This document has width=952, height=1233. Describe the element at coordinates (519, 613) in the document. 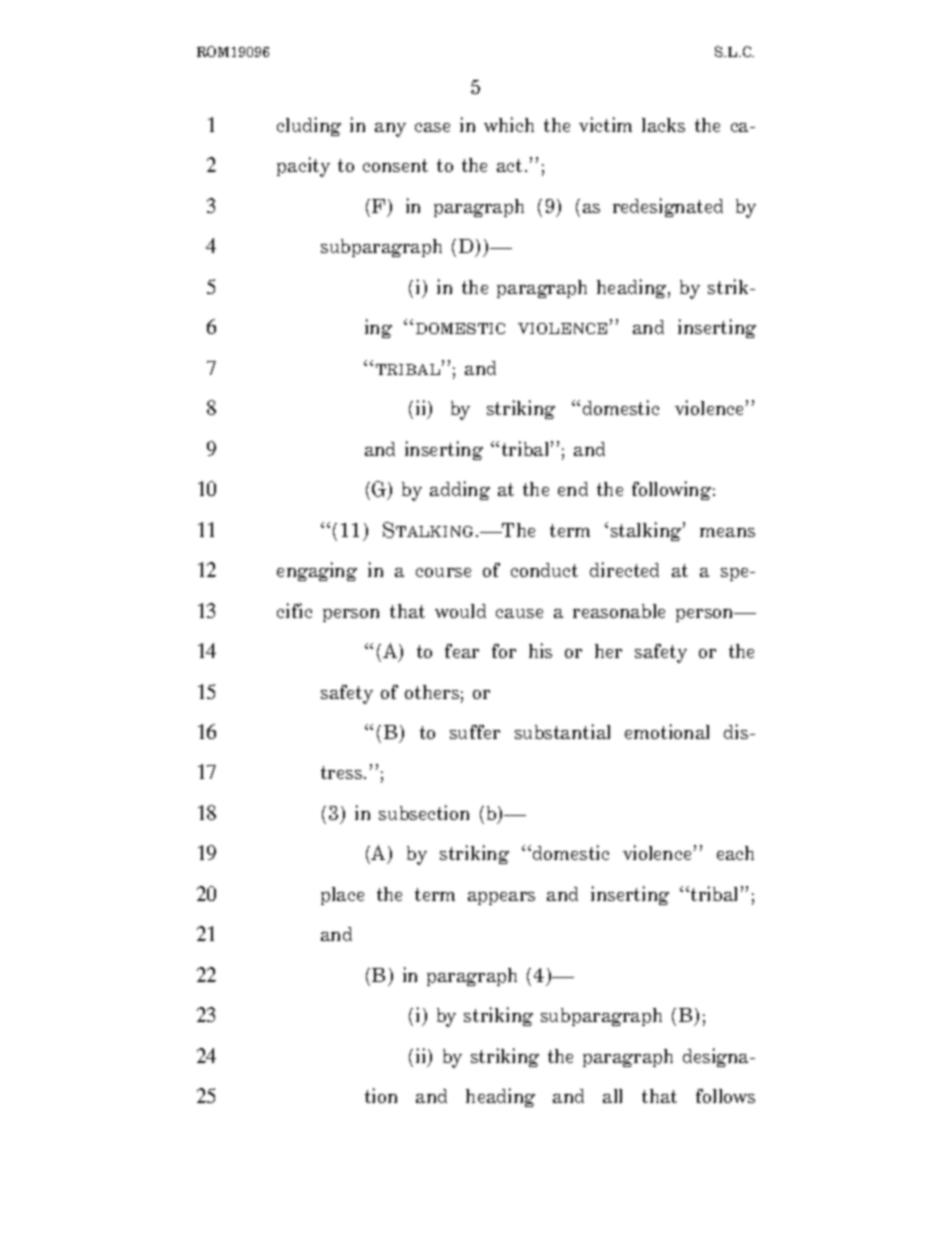

I see `cause` at that location.
